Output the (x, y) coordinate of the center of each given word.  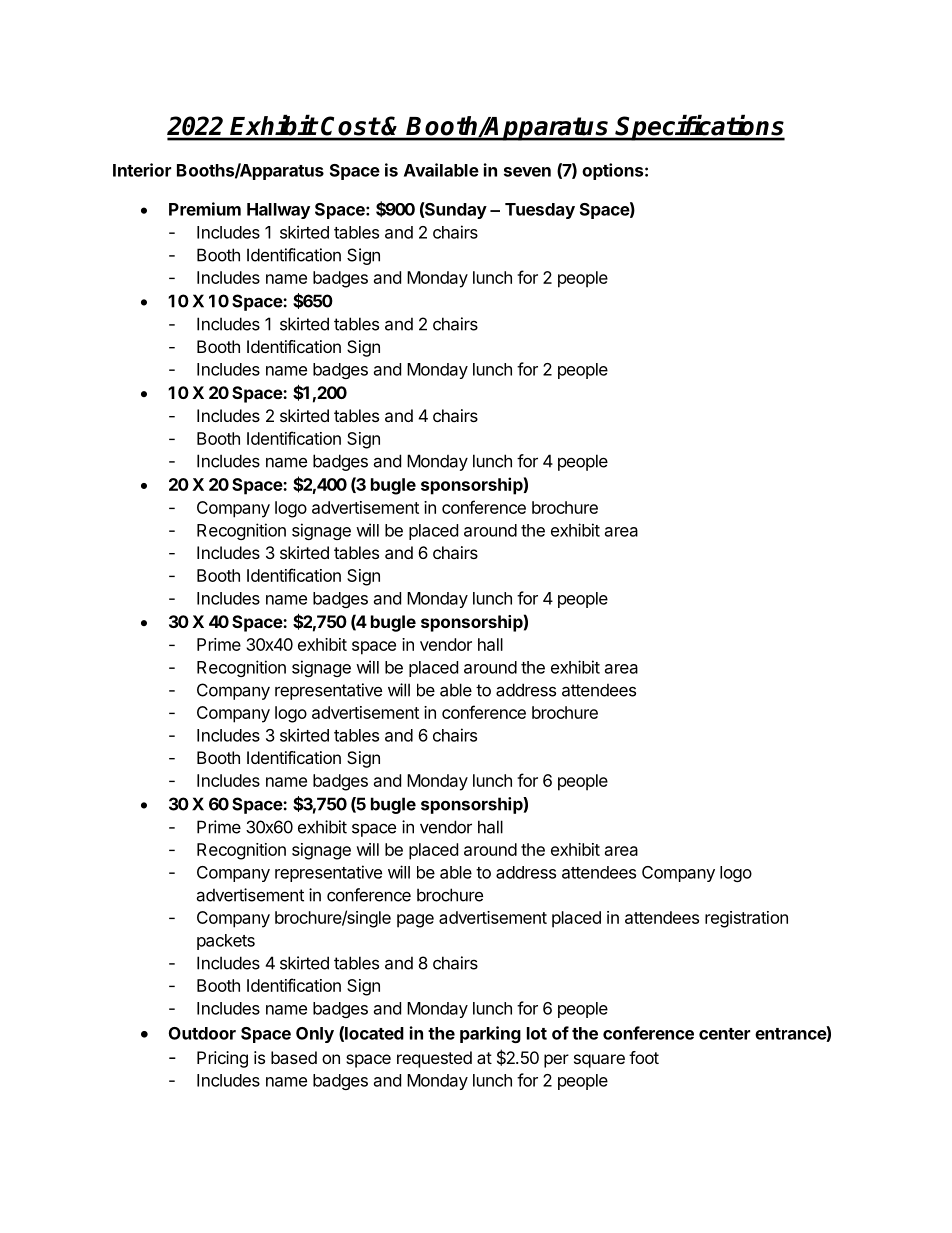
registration (746, 919)
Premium (205, 209)
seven (527, 172)
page (415, 921)
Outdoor (202, 1033)
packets (226, 942)
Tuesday (540, 211)
